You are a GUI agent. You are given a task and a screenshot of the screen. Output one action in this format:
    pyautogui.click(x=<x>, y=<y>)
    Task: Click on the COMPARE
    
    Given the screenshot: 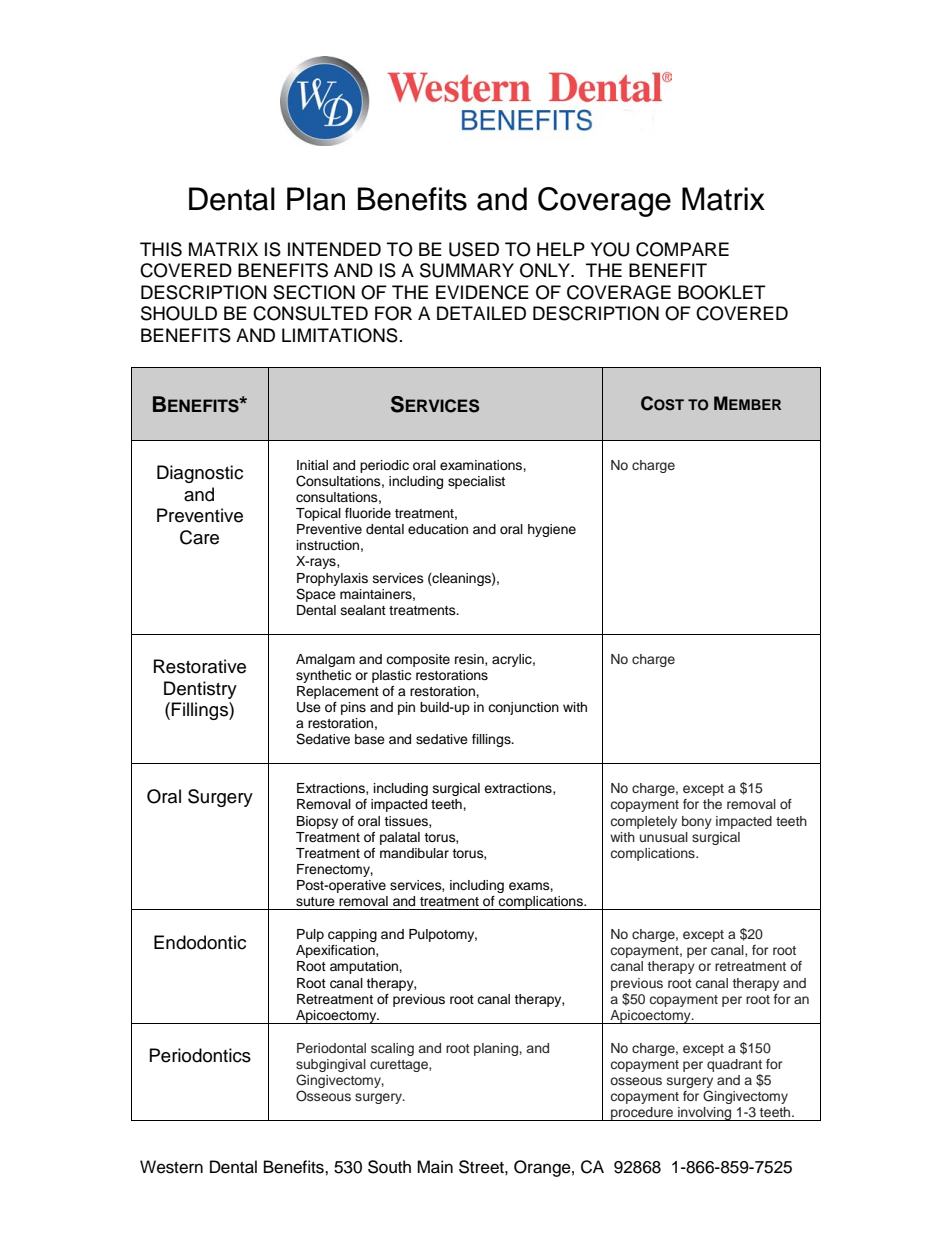 What is the action you would take?
    pyautogui.click(x=682, y=249)
